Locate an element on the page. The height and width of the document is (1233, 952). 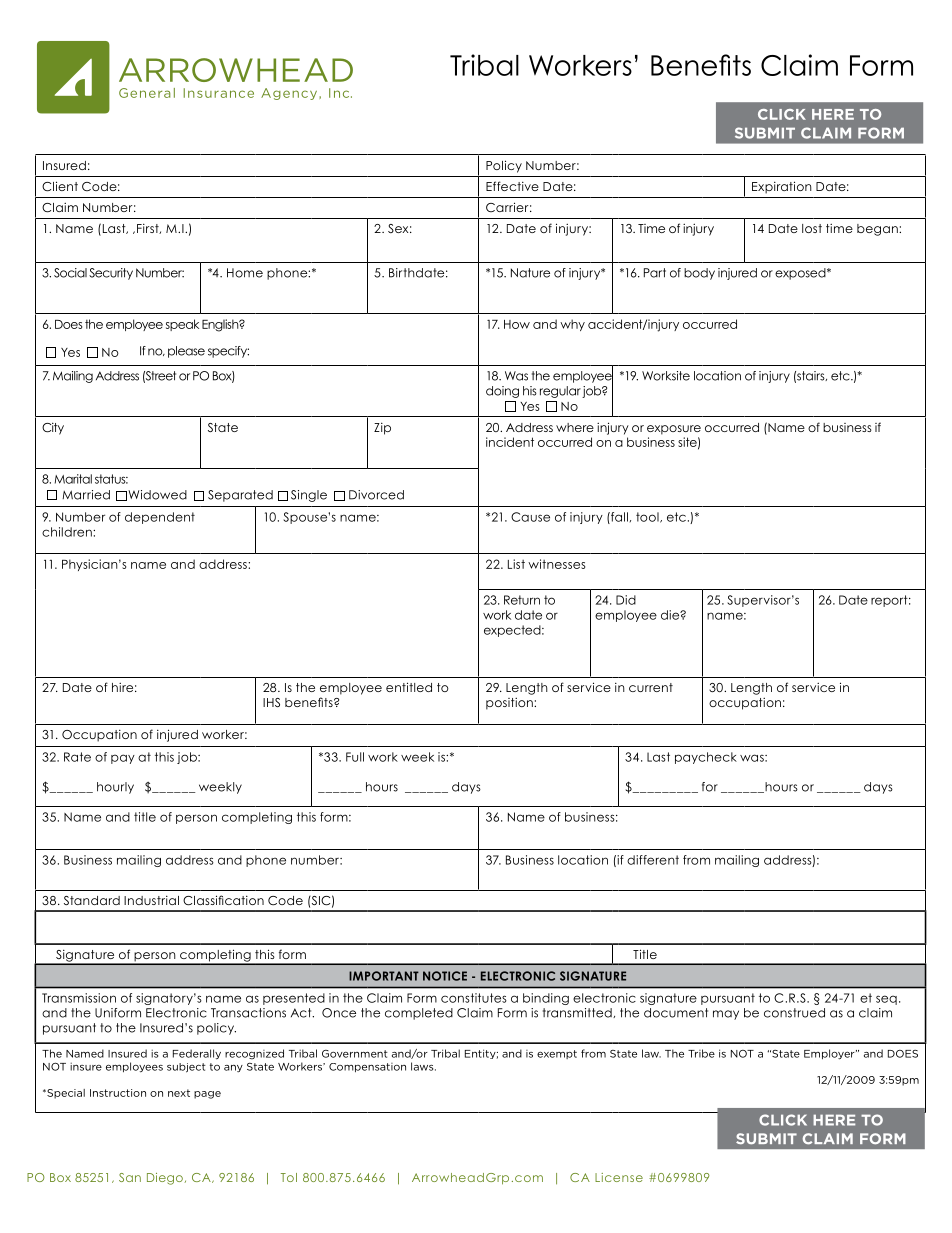
NOTICE is located at coordinates (445, 976).
